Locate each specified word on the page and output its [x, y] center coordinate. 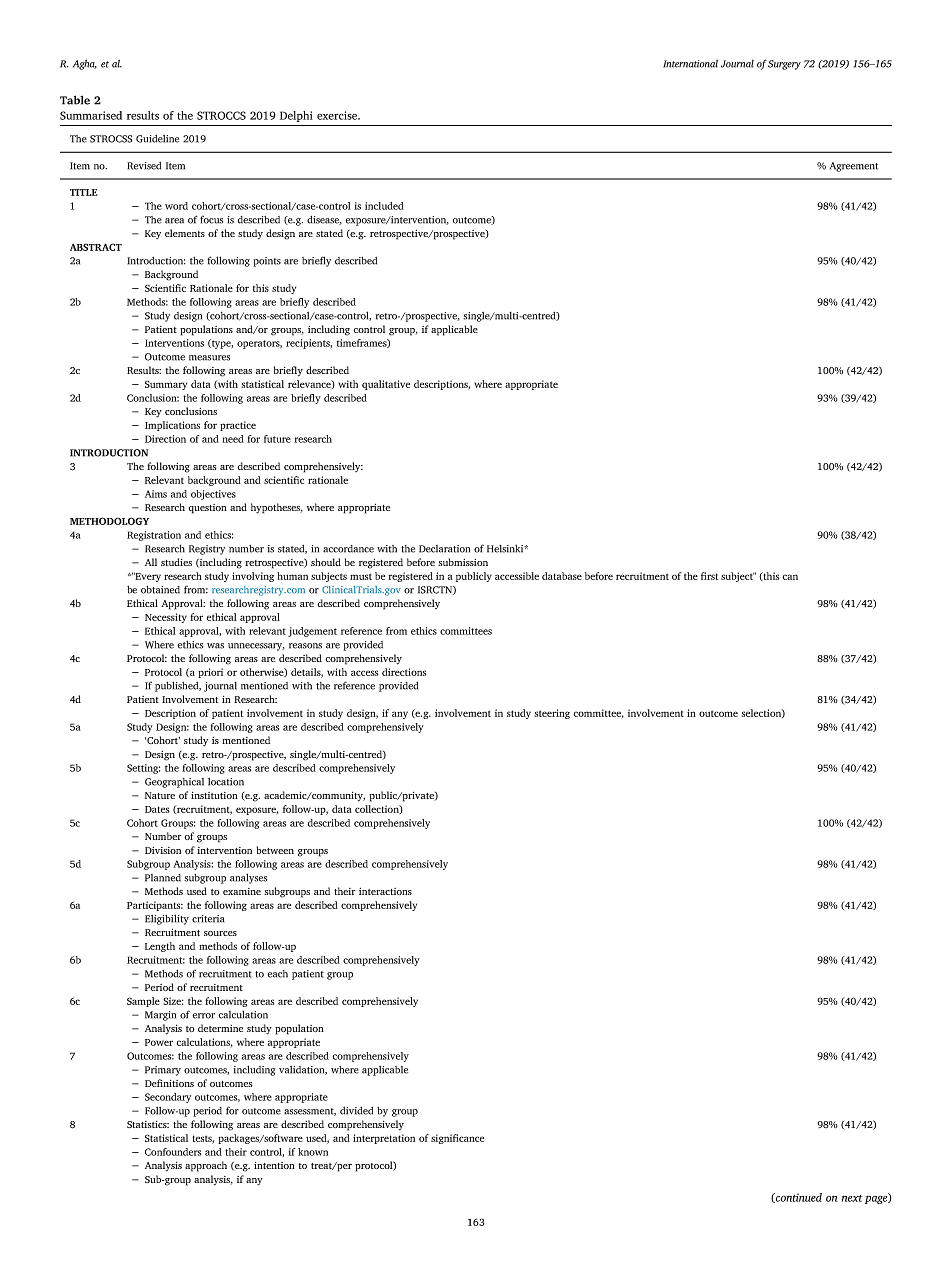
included [384, 206]
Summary [166, 385]
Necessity [166, 618]
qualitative [386, 385]
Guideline [157, 139]
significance [457, 1139]
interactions [385, 891]
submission [463, 562]
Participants [155, 906]
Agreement [854, 167]
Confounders [173, 1152]
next [852, 1198]
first [709, 576]
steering [552, 714]
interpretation [384, 1139]
